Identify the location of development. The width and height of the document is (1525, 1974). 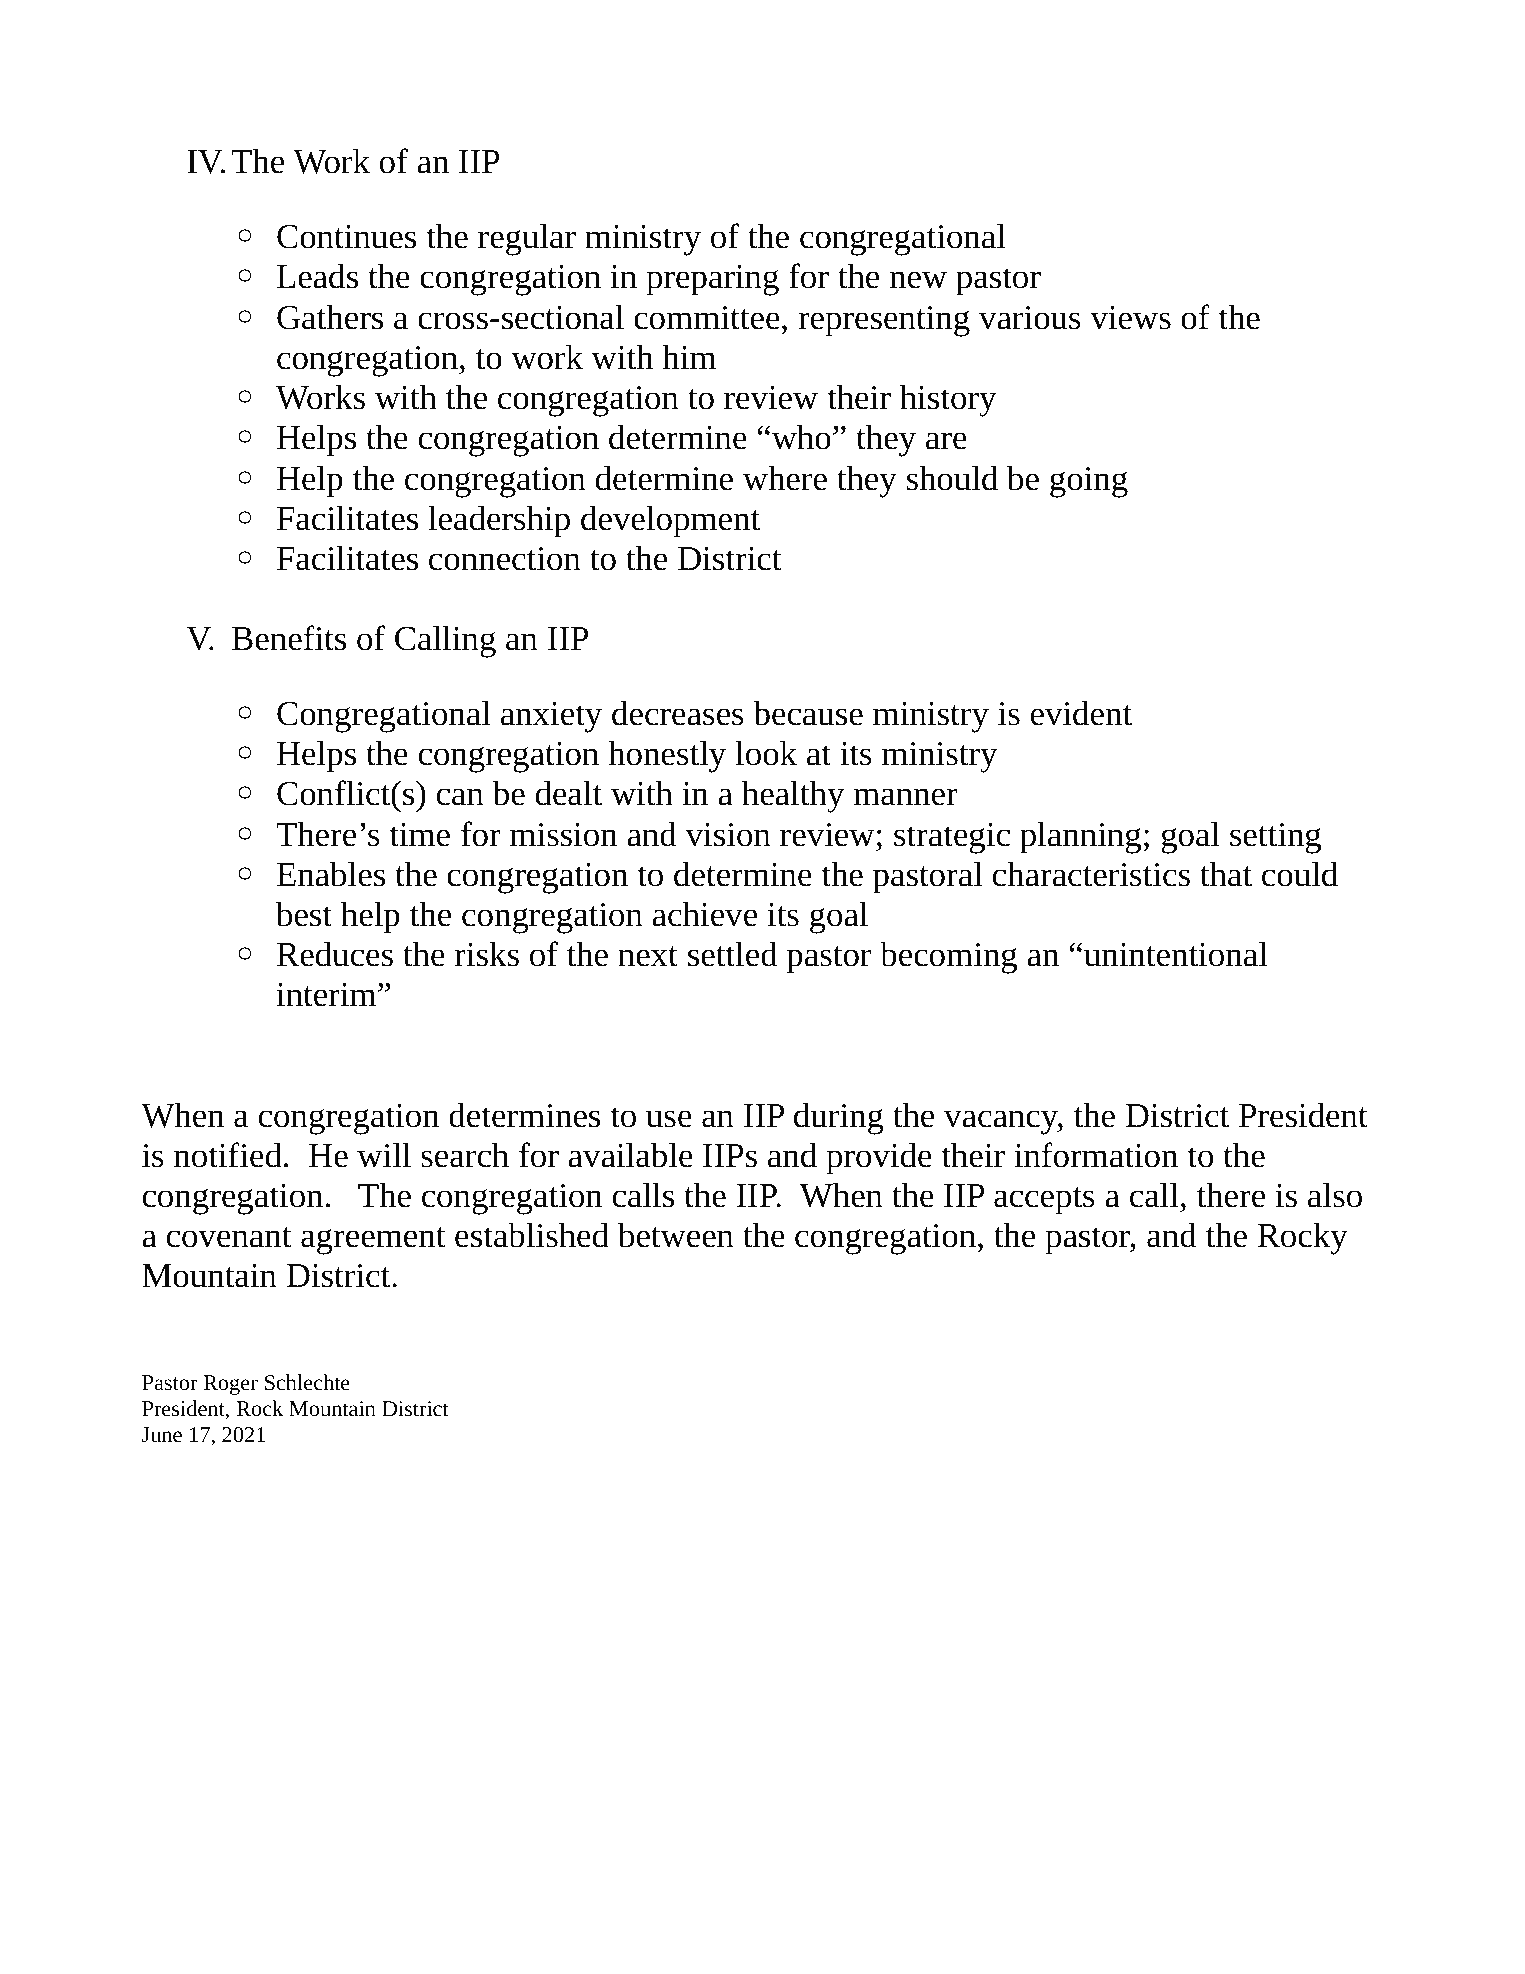
(670, 521).
